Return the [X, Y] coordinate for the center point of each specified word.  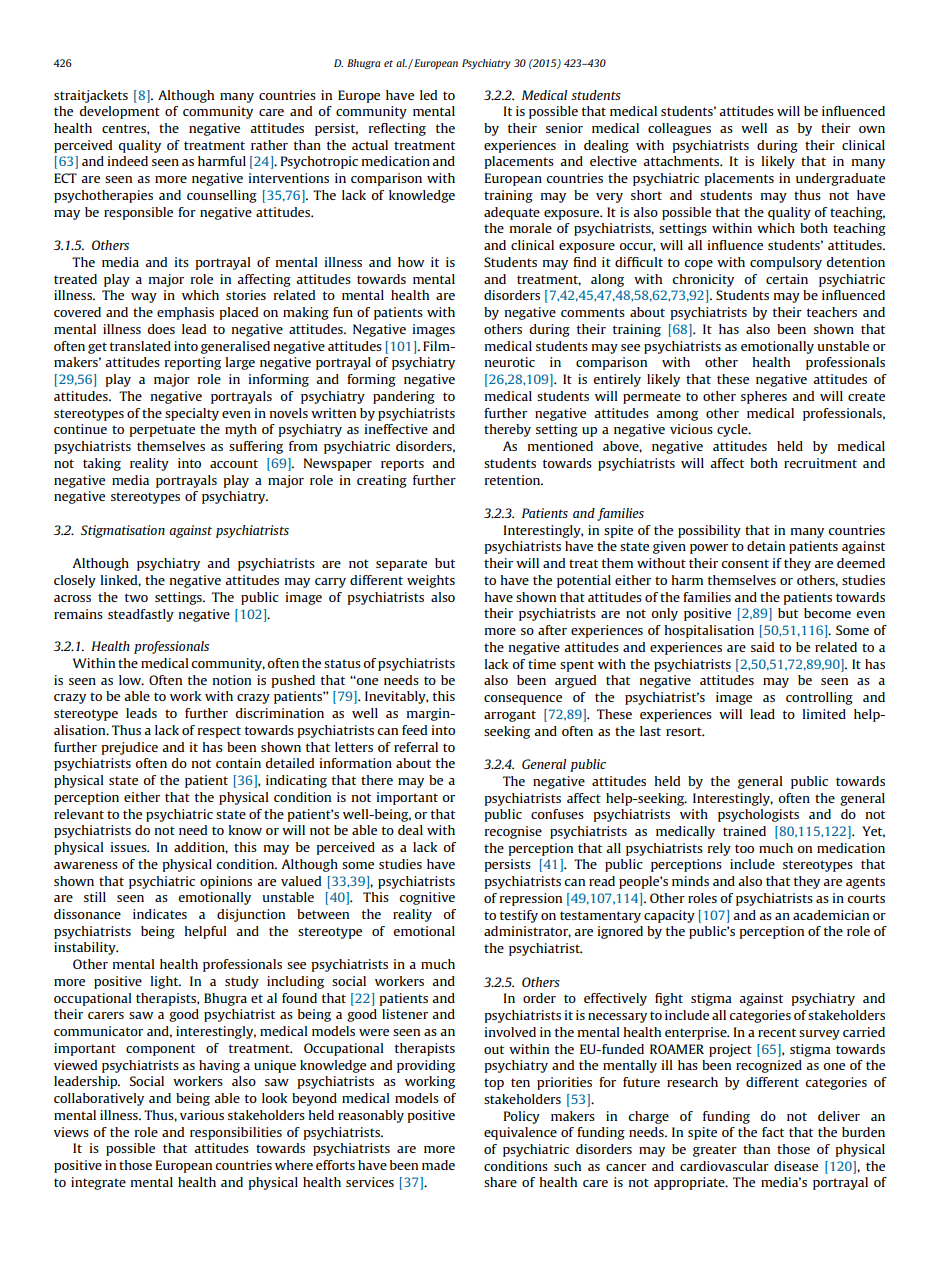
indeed [128, 161]
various [202, 1115]
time [542, 664]
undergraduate [840, 179]
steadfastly [141, 615]
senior [564, 128]
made [438, 1165]
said [762, 647]
